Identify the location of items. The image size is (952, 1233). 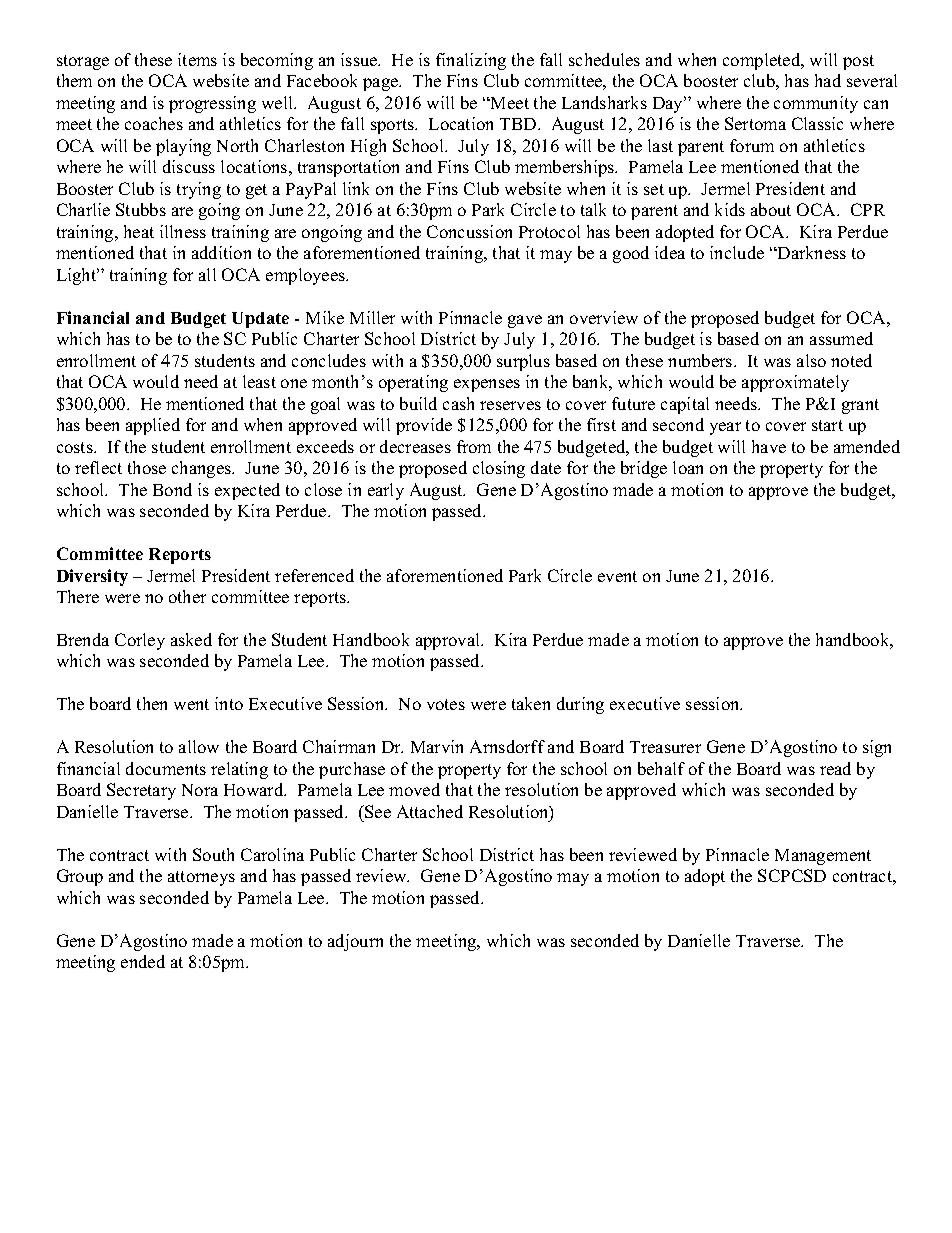
(197, 59).
